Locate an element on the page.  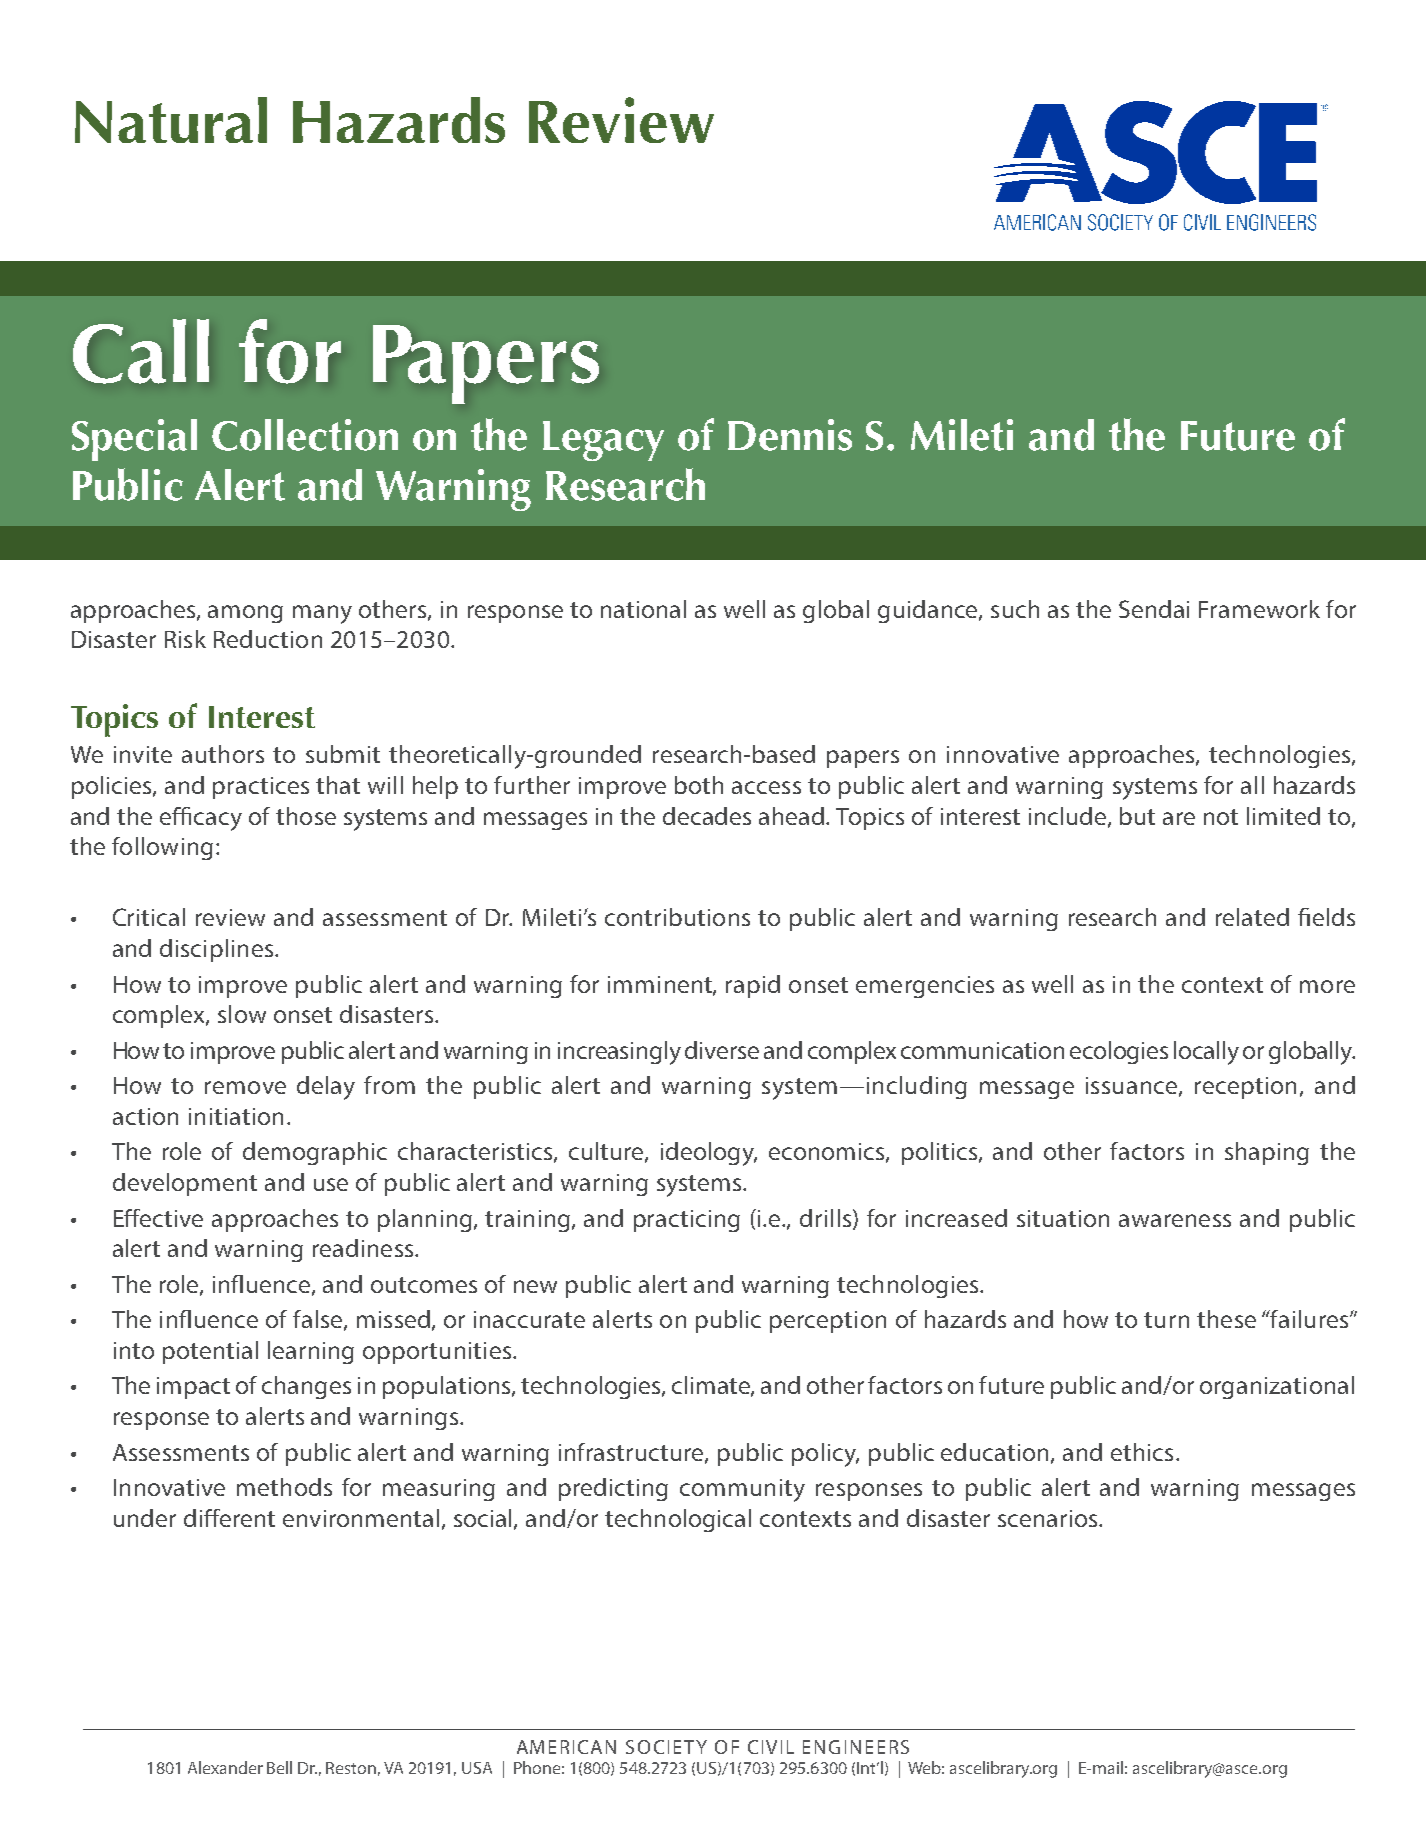
Dennis is located at coordinates (790, 435).
